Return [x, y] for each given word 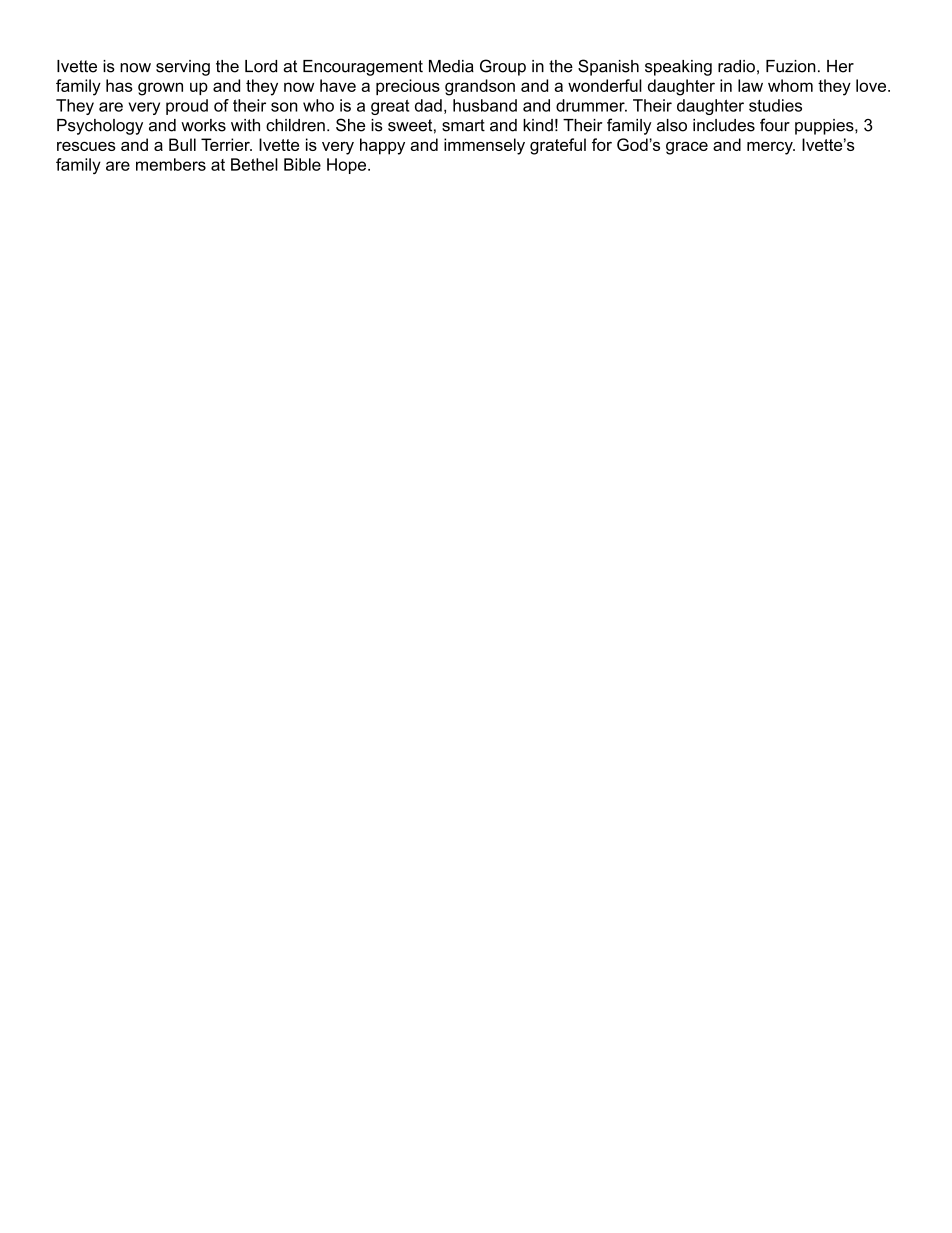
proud [187, 107]
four [775, 125]
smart [463, 125]
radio [736, 66]
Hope [348, 166]
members [171, 164]
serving [183, 68]
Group [503, 67]
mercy [771, 148]
